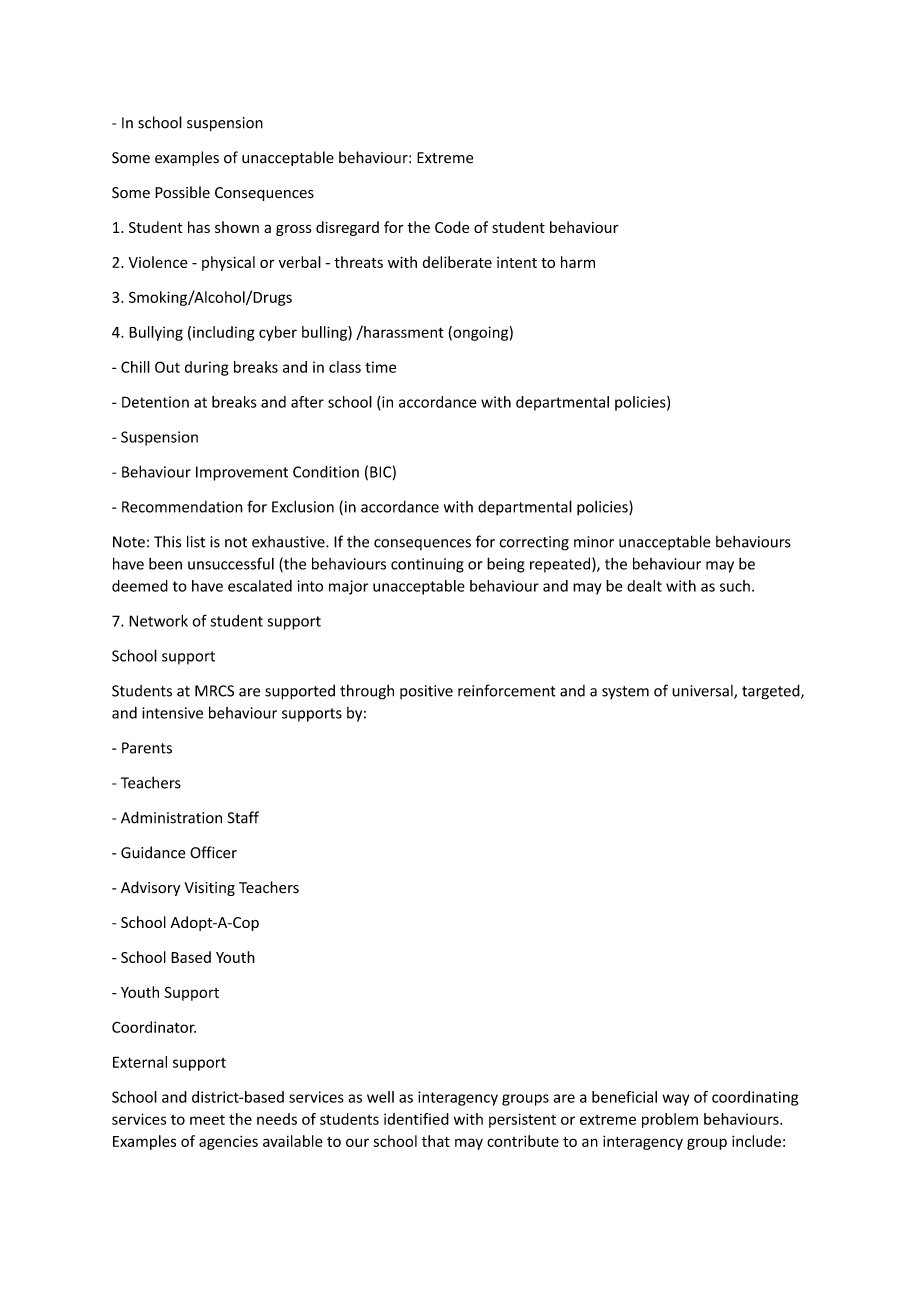 Image resolution: width=924 pixels, height=1307 pixels. I want to click on intensive, so click(172, 713).
